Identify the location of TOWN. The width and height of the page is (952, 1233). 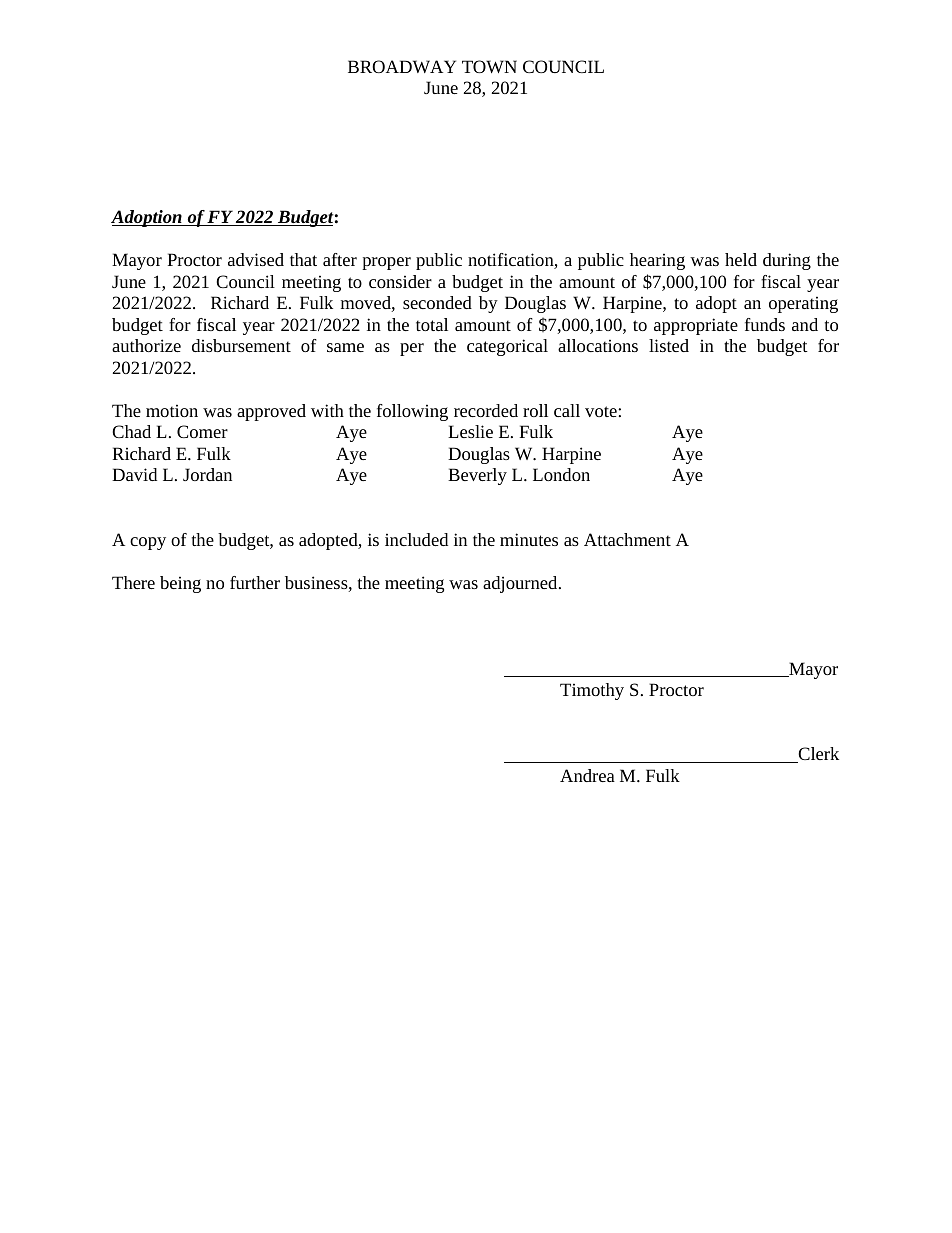
(489, 66).
